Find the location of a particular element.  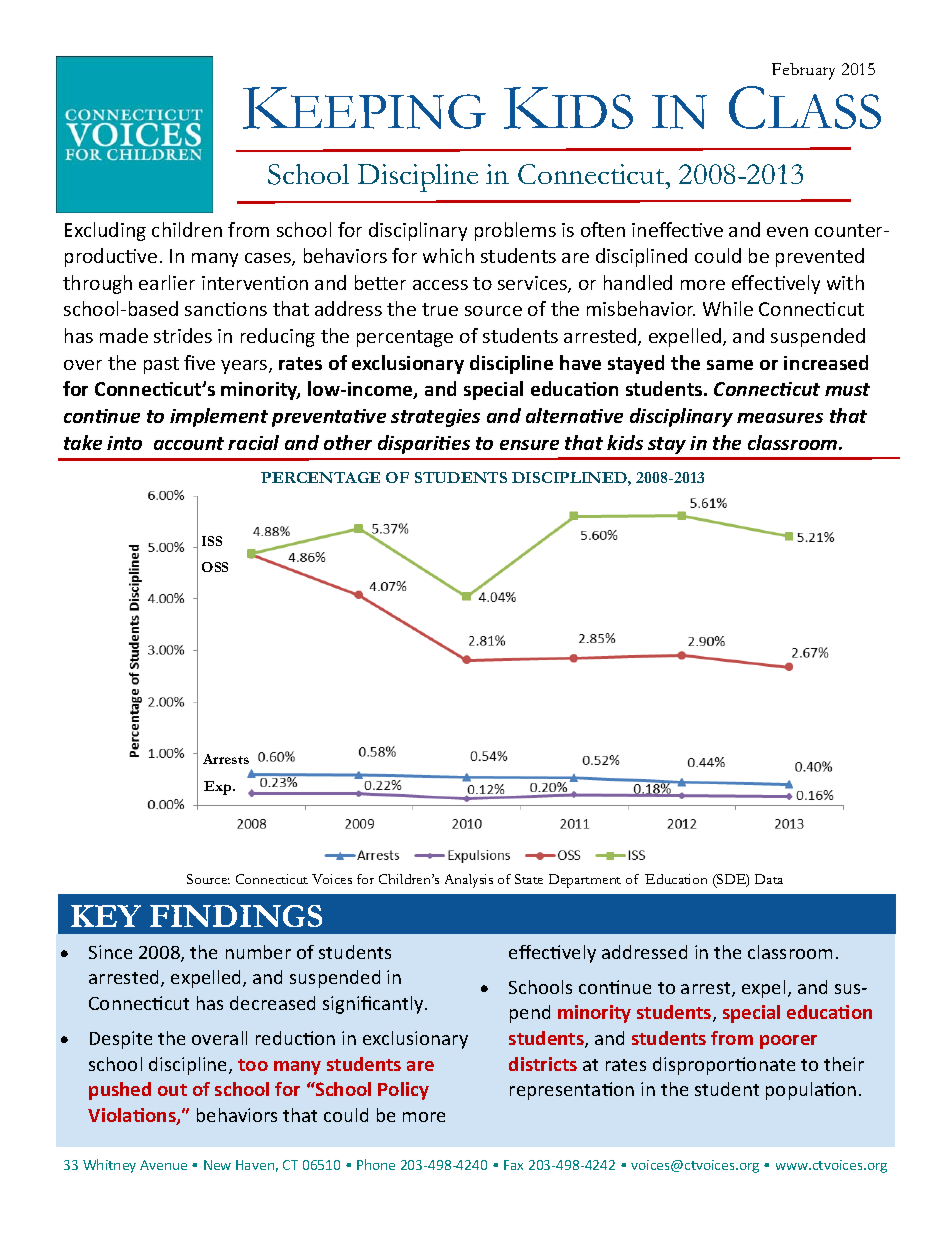

poorer is located at coordinates (788, 1042).
